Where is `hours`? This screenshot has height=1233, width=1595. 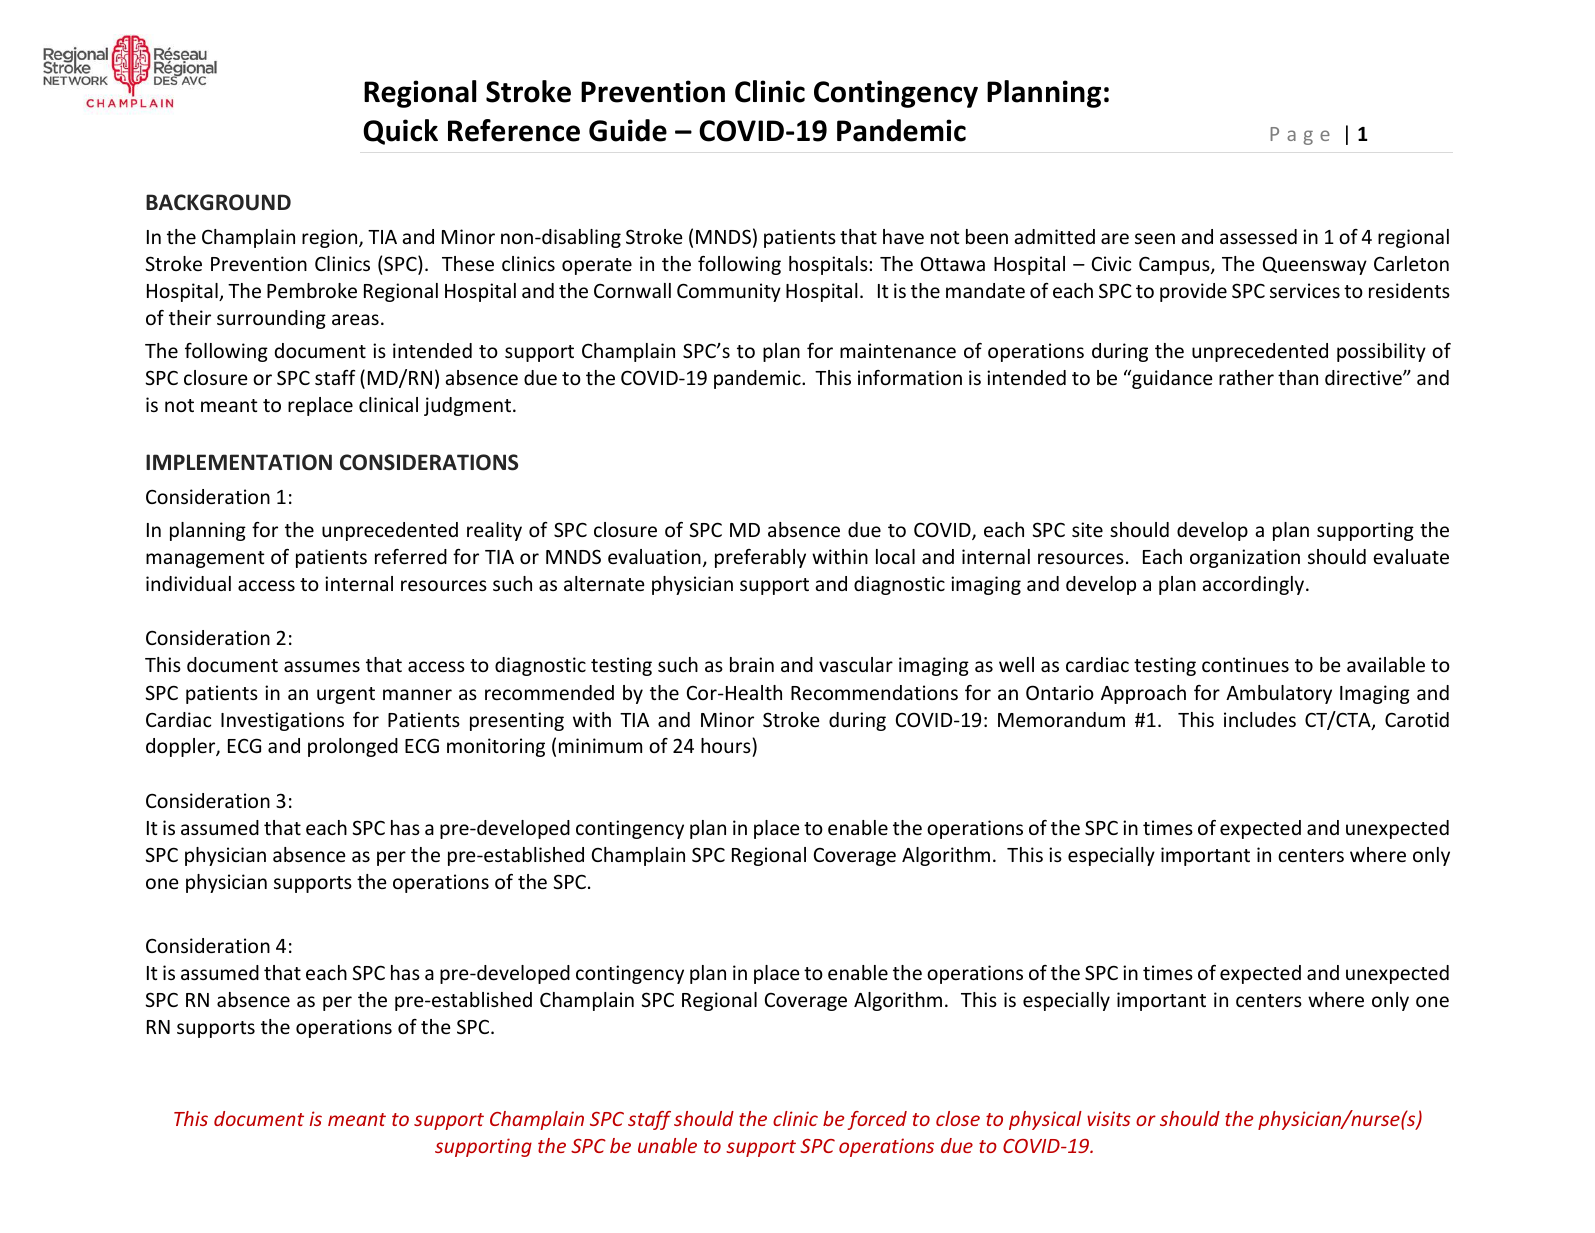
hours is located at coordinates (727, 747).
